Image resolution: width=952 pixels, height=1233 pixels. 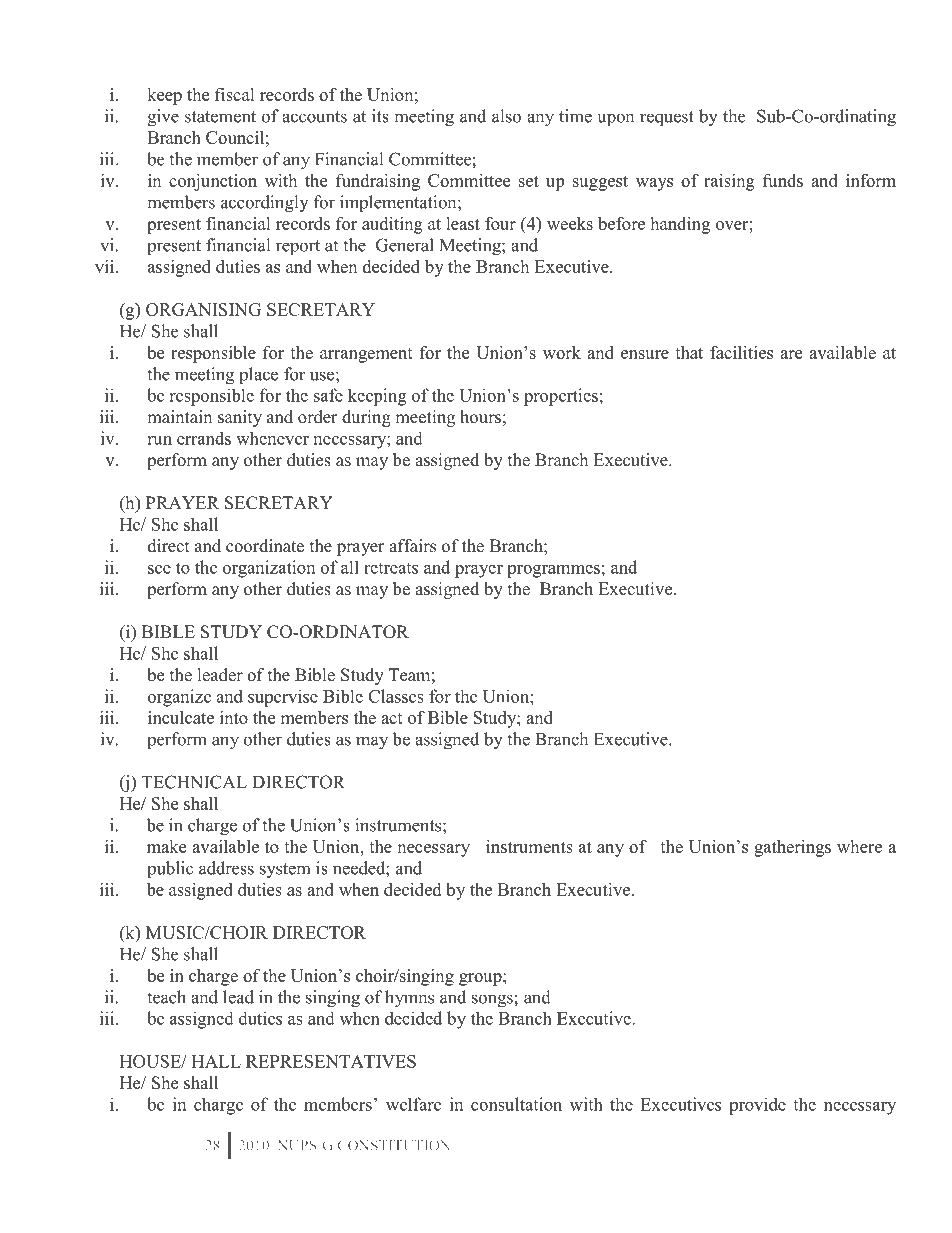 I want to click on statement, so click(x=220, y=117).
